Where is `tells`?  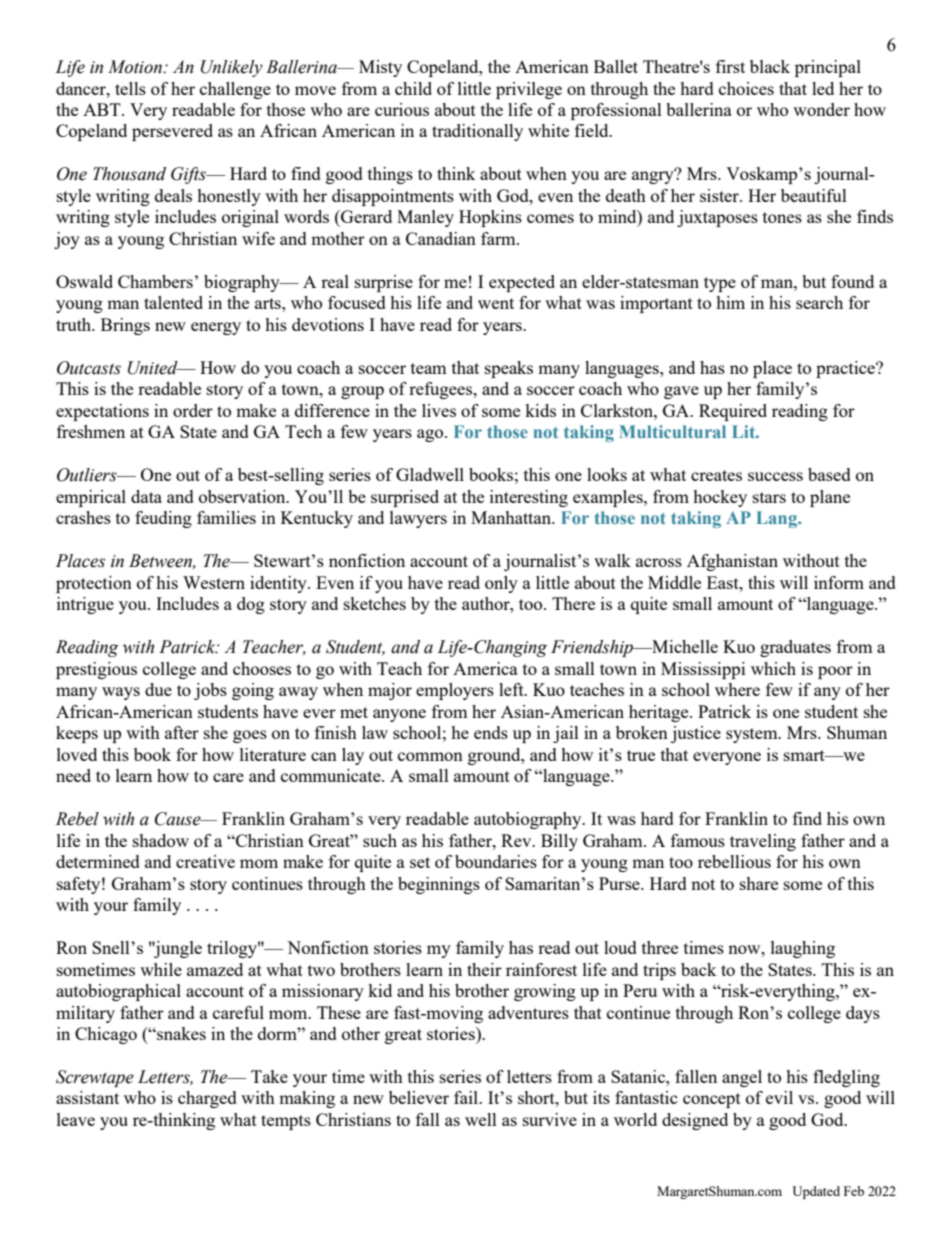
tells is located at coordinates (130, 88).
